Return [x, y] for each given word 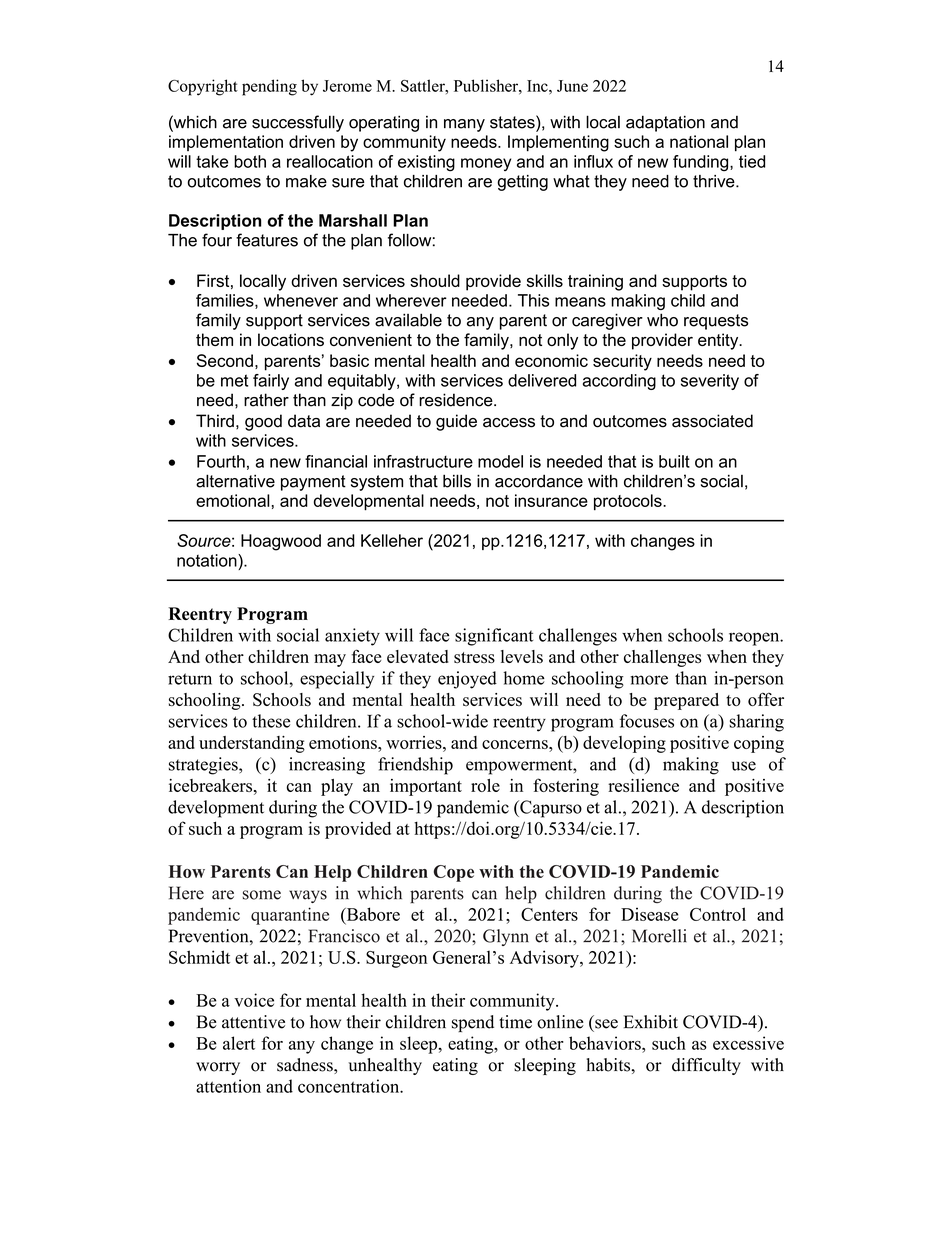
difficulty [706, 1066]
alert [239, 1043]
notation [208, 560]
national [699, 141]
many [464, 125]
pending [269, 87]
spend [473, 1023]
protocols [629, 502]
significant [494, 637]
